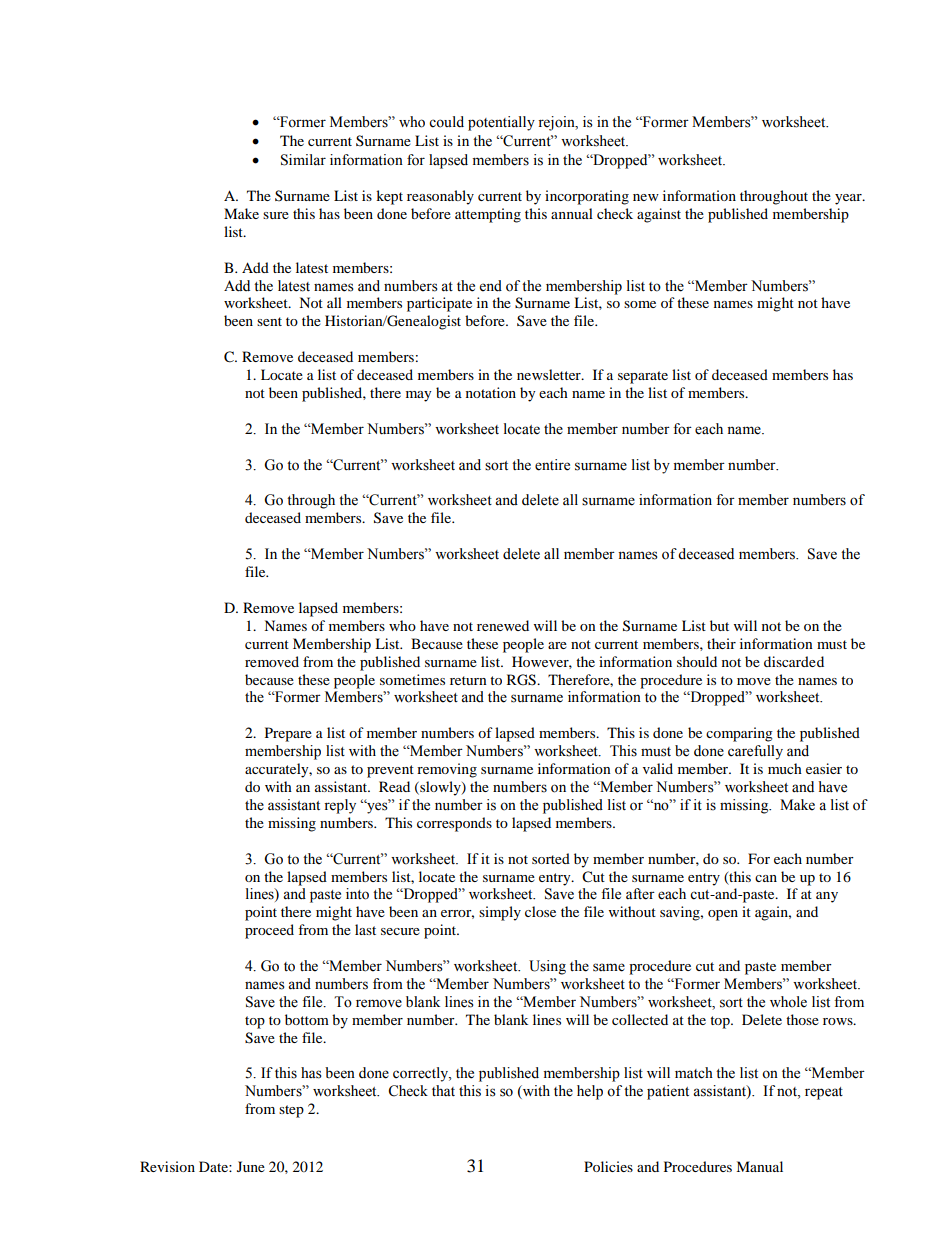 The width and height of the image is (952, 1233). I want to click on notation, so click(491, 392).
